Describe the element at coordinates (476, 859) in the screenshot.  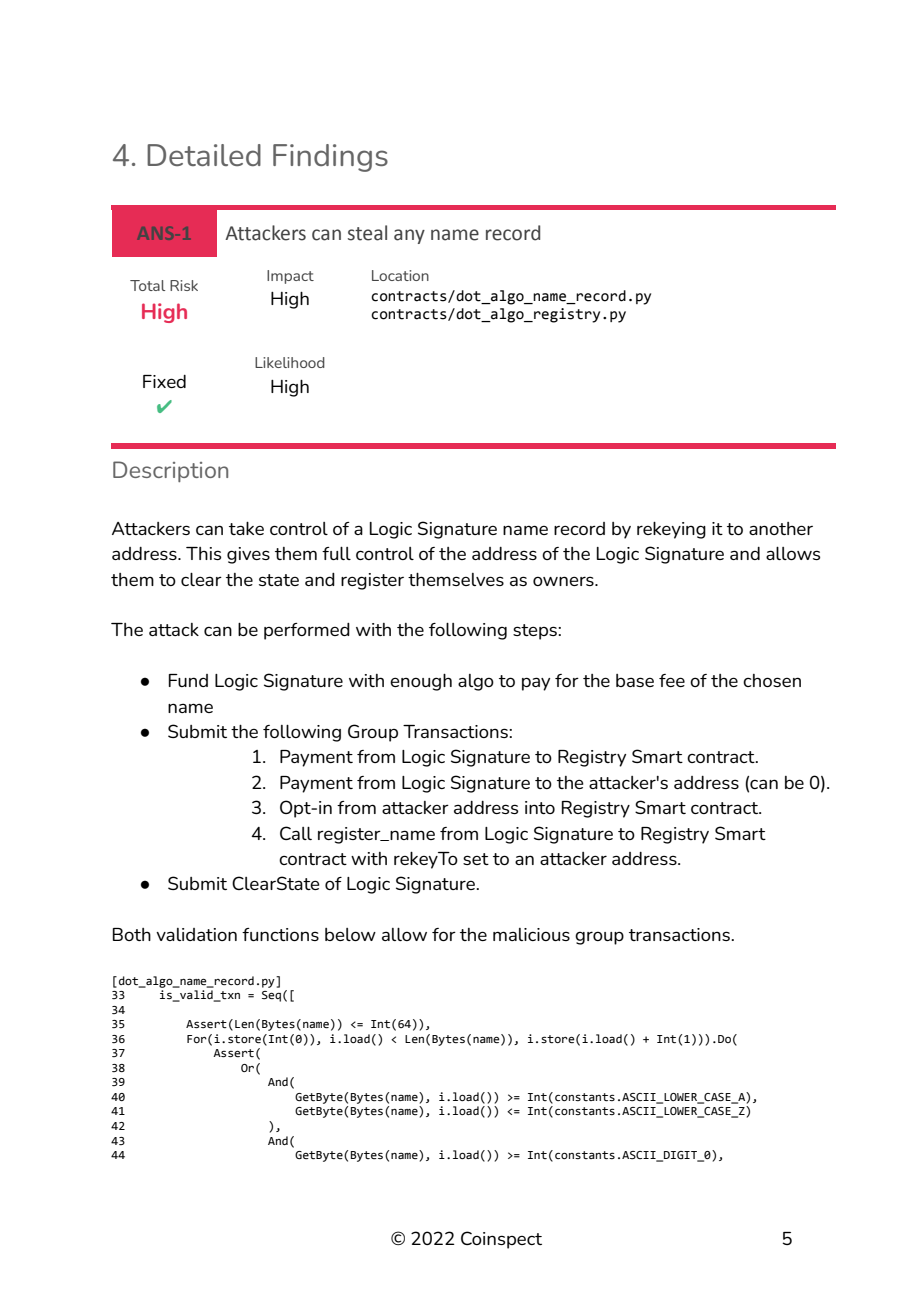
I see `set` at that location.
